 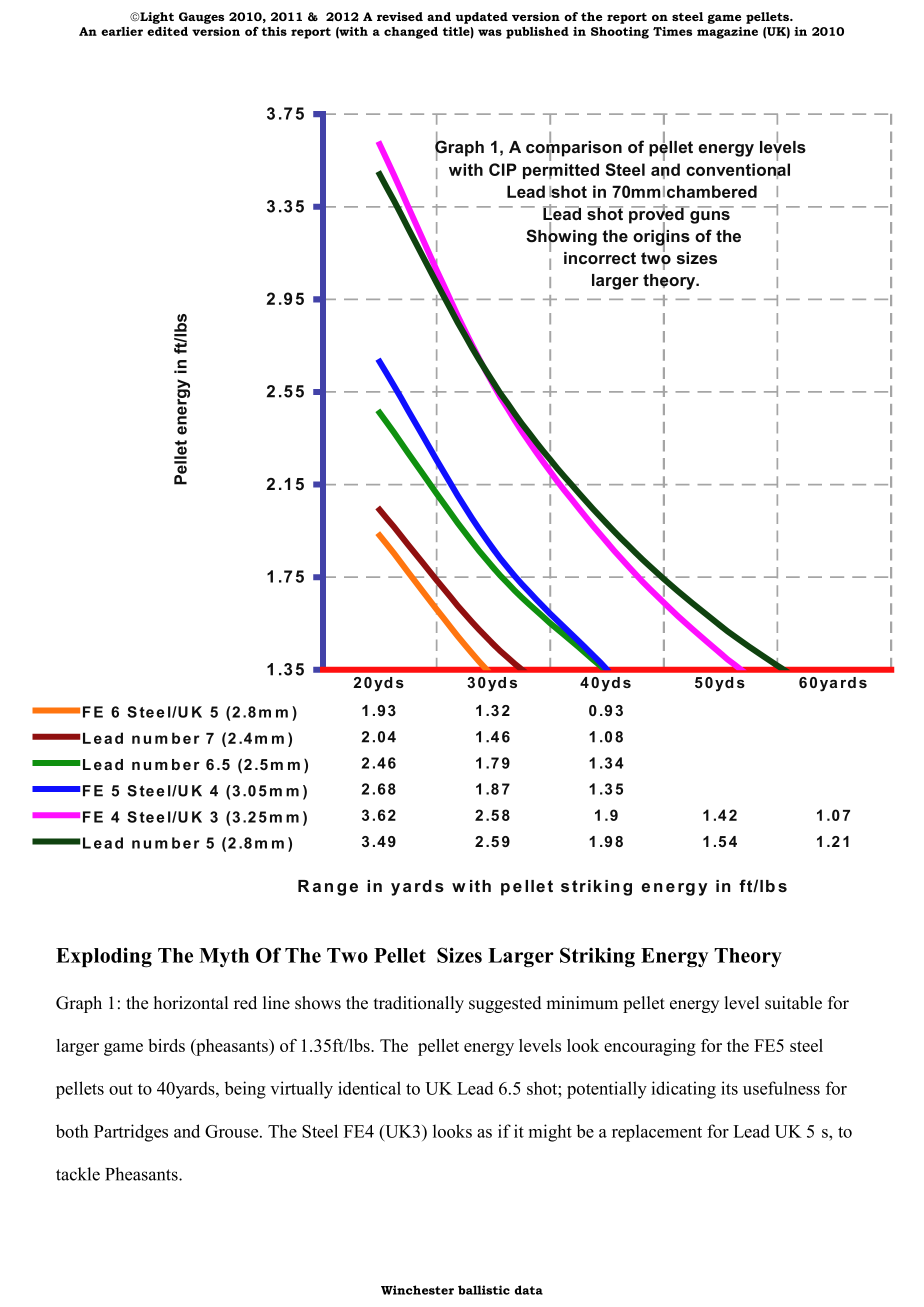 What do you see at coordinates (661, 237) in the document?
I see `origins` at bounding box center [661, 237].
